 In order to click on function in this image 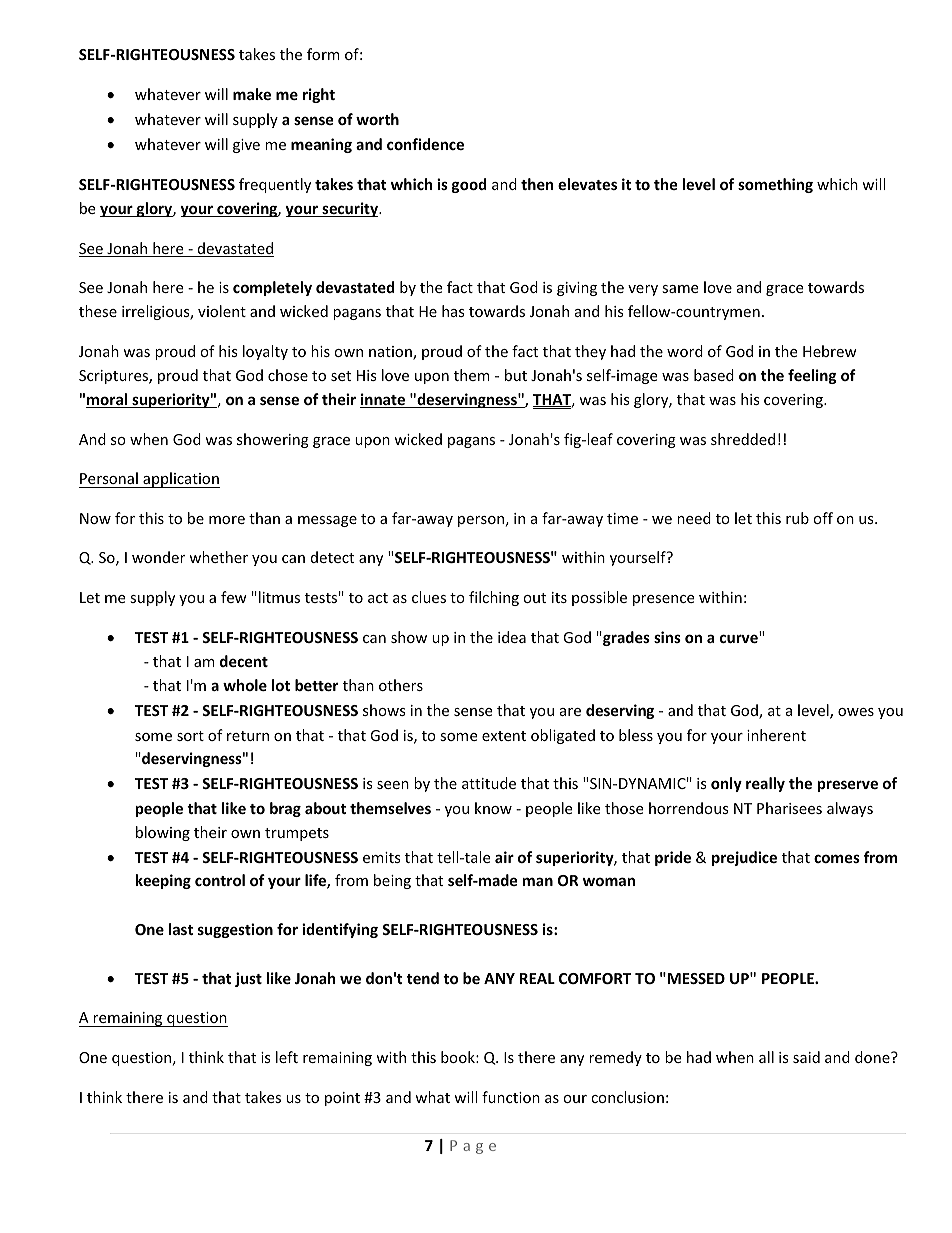, I will do `click(511, 1097)`.
